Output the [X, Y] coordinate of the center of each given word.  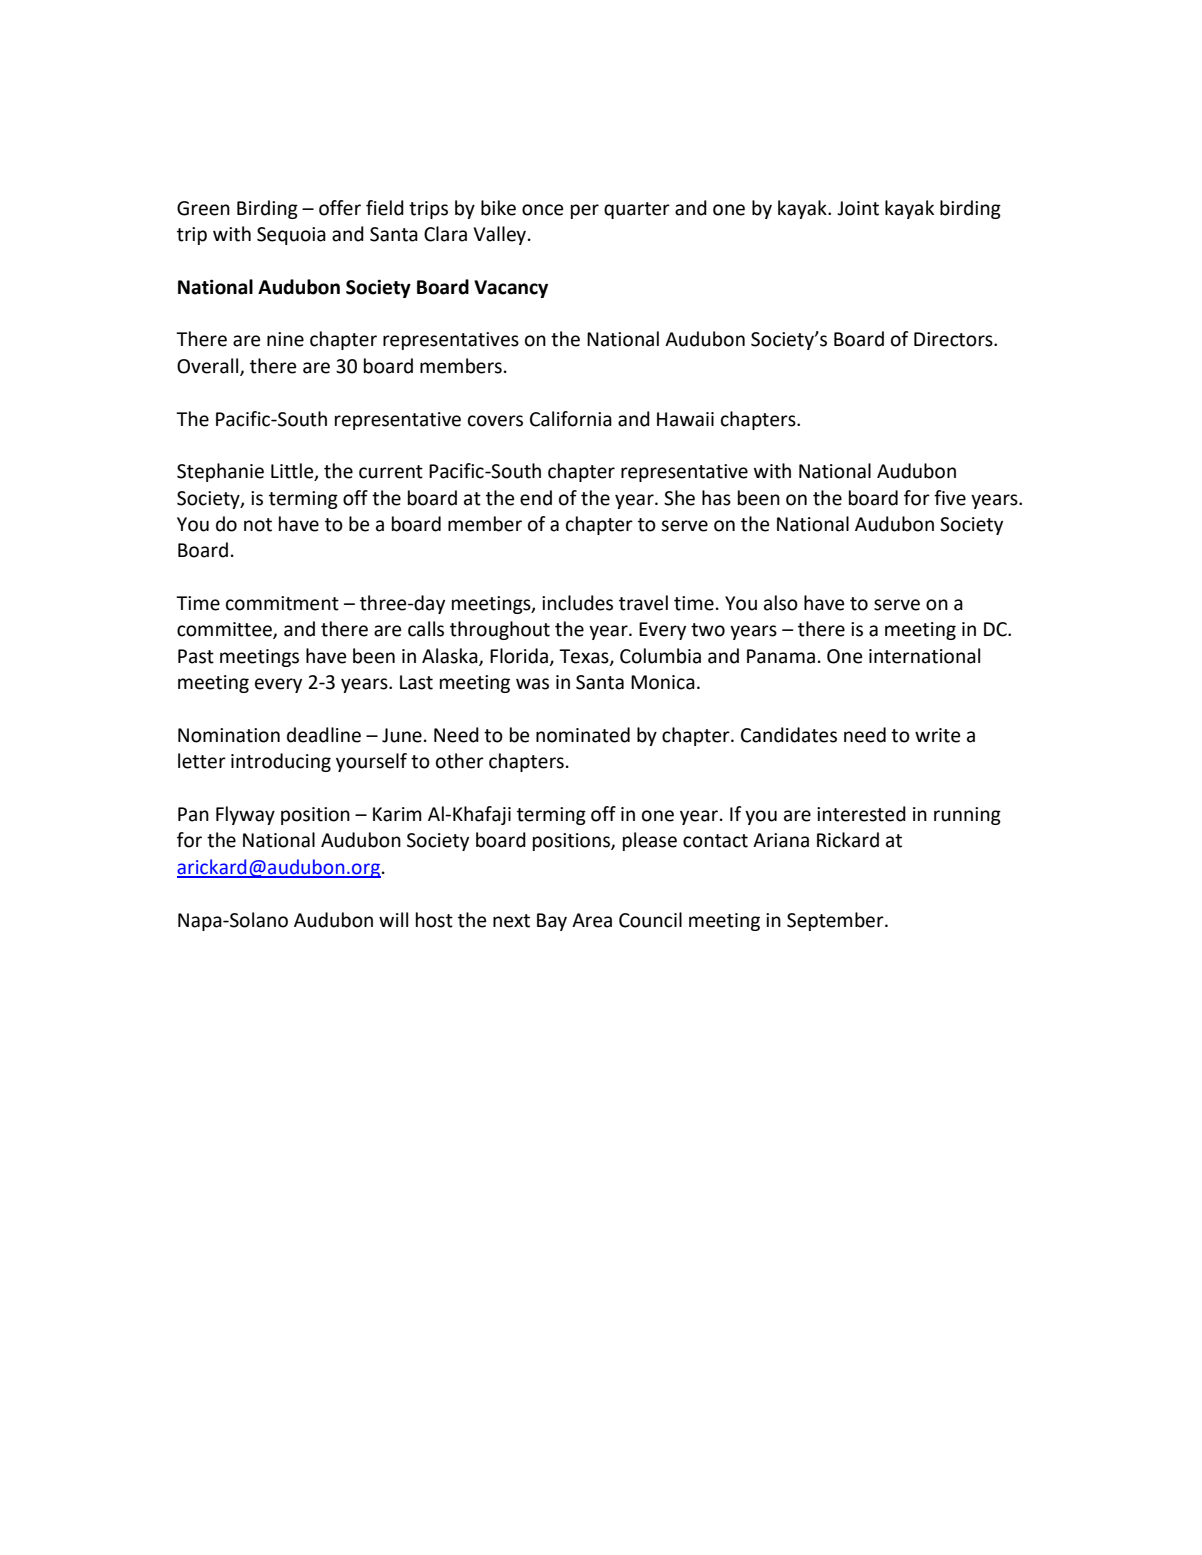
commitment [282, 603]
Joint [858, 208]
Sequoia [291, 236]
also [781, 603]
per [585, 211]
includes [577, 603]
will [393, 919]
